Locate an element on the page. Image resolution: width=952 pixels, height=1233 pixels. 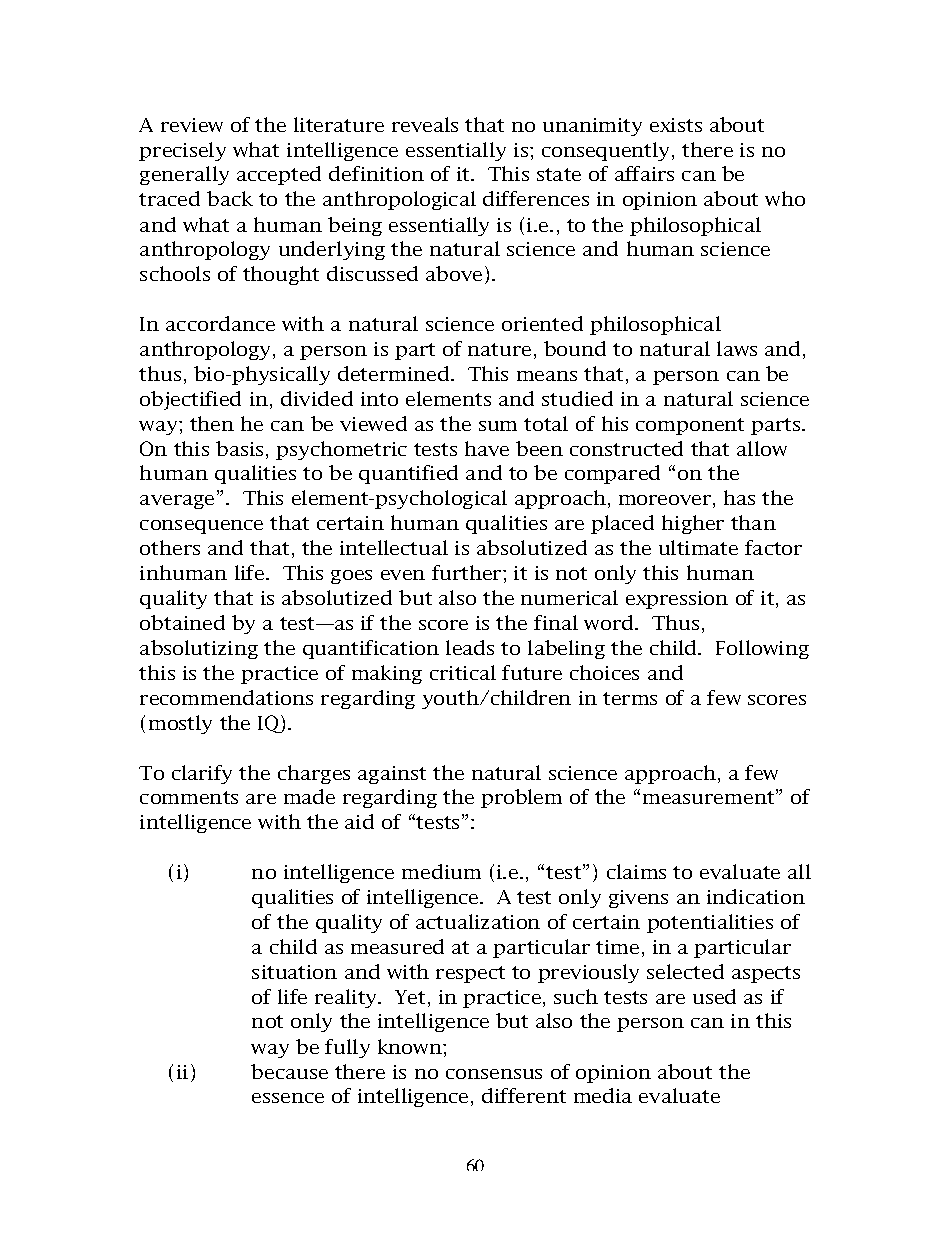
nature is located at coordinates (499, 349).
